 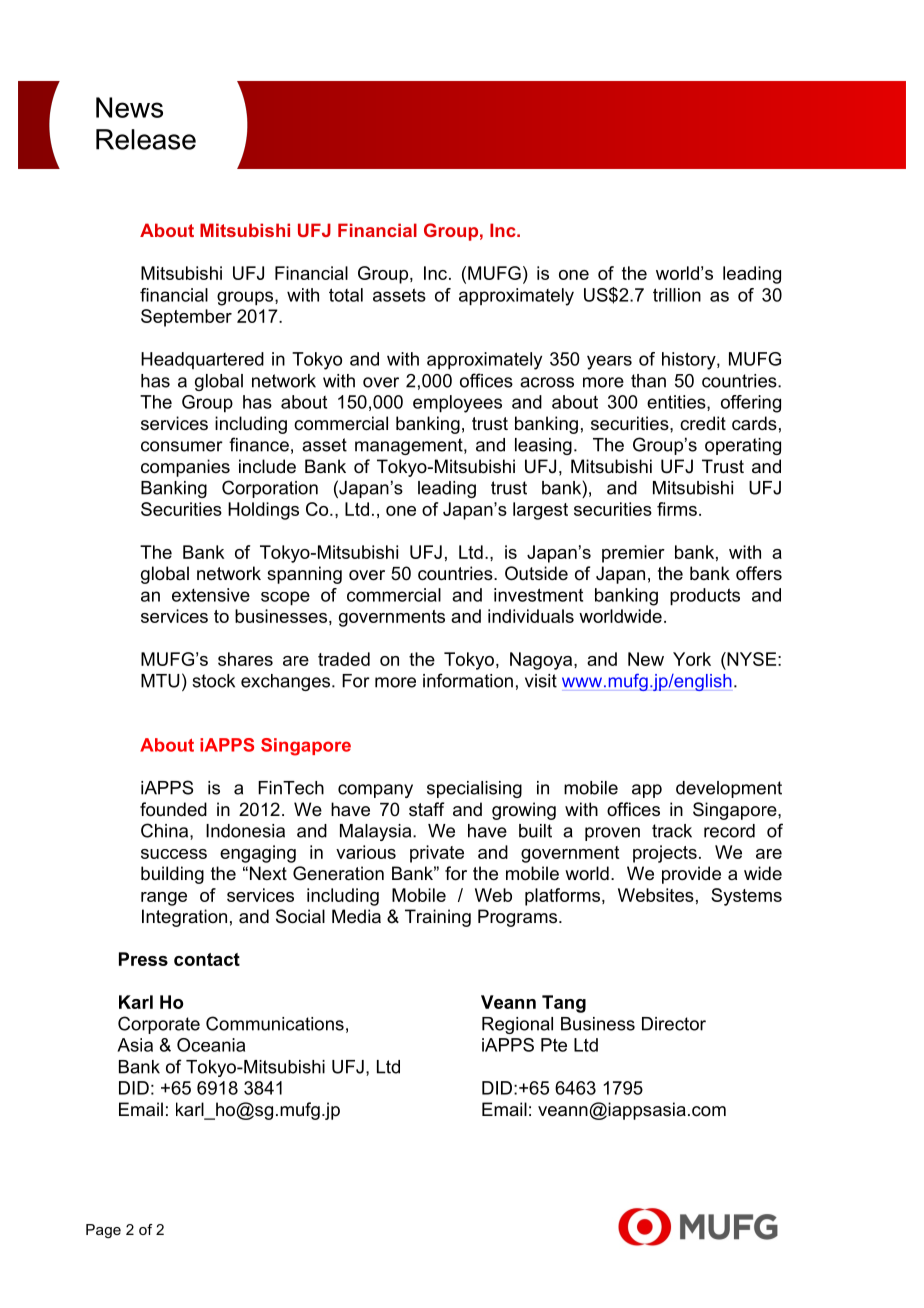 What do you see at coordinates (677, 403) in the screenshot?
I see `entities` at bounding box center [677, 403].
